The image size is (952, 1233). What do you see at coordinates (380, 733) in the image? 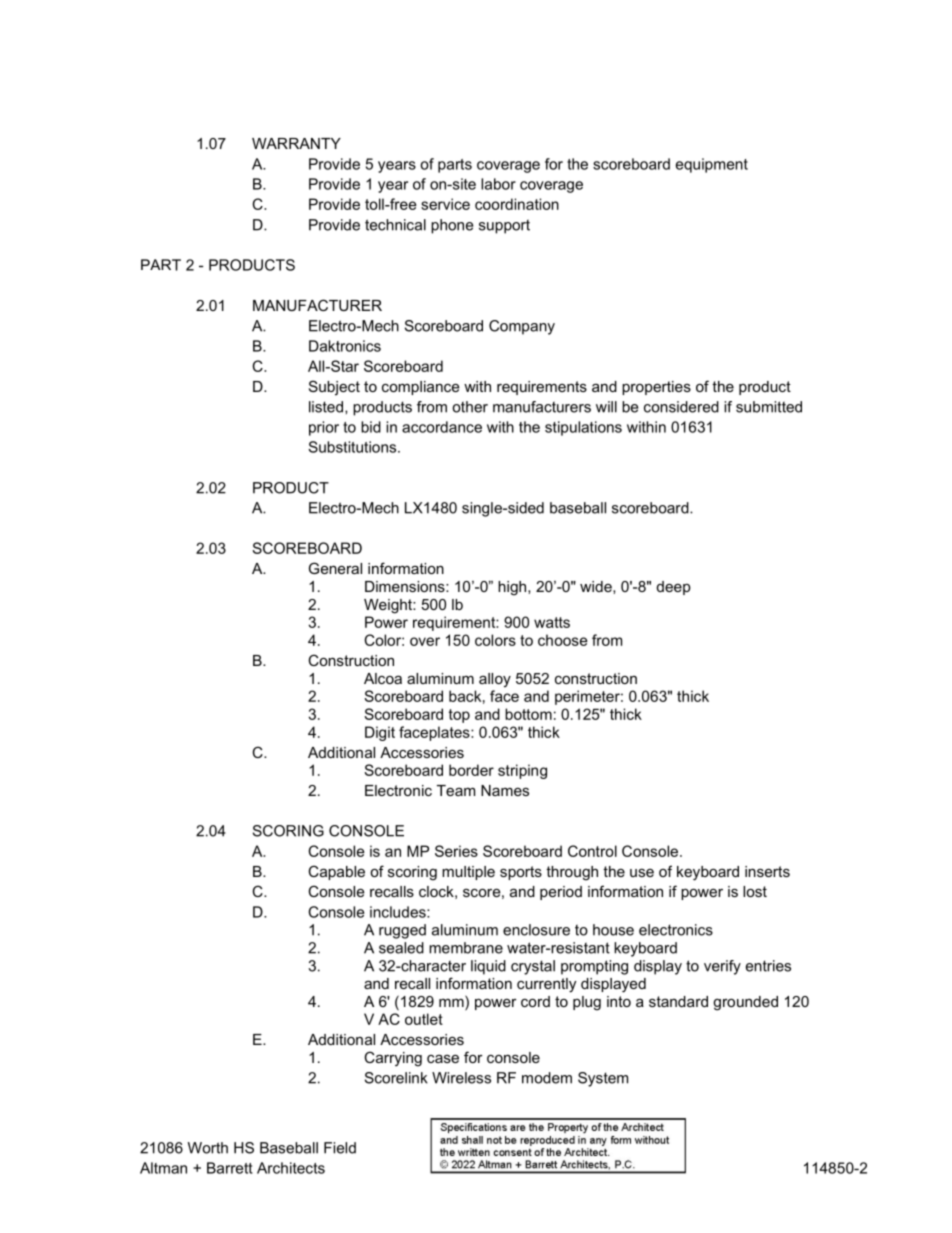
I see `Digit` at bounding box center [380, 733].
